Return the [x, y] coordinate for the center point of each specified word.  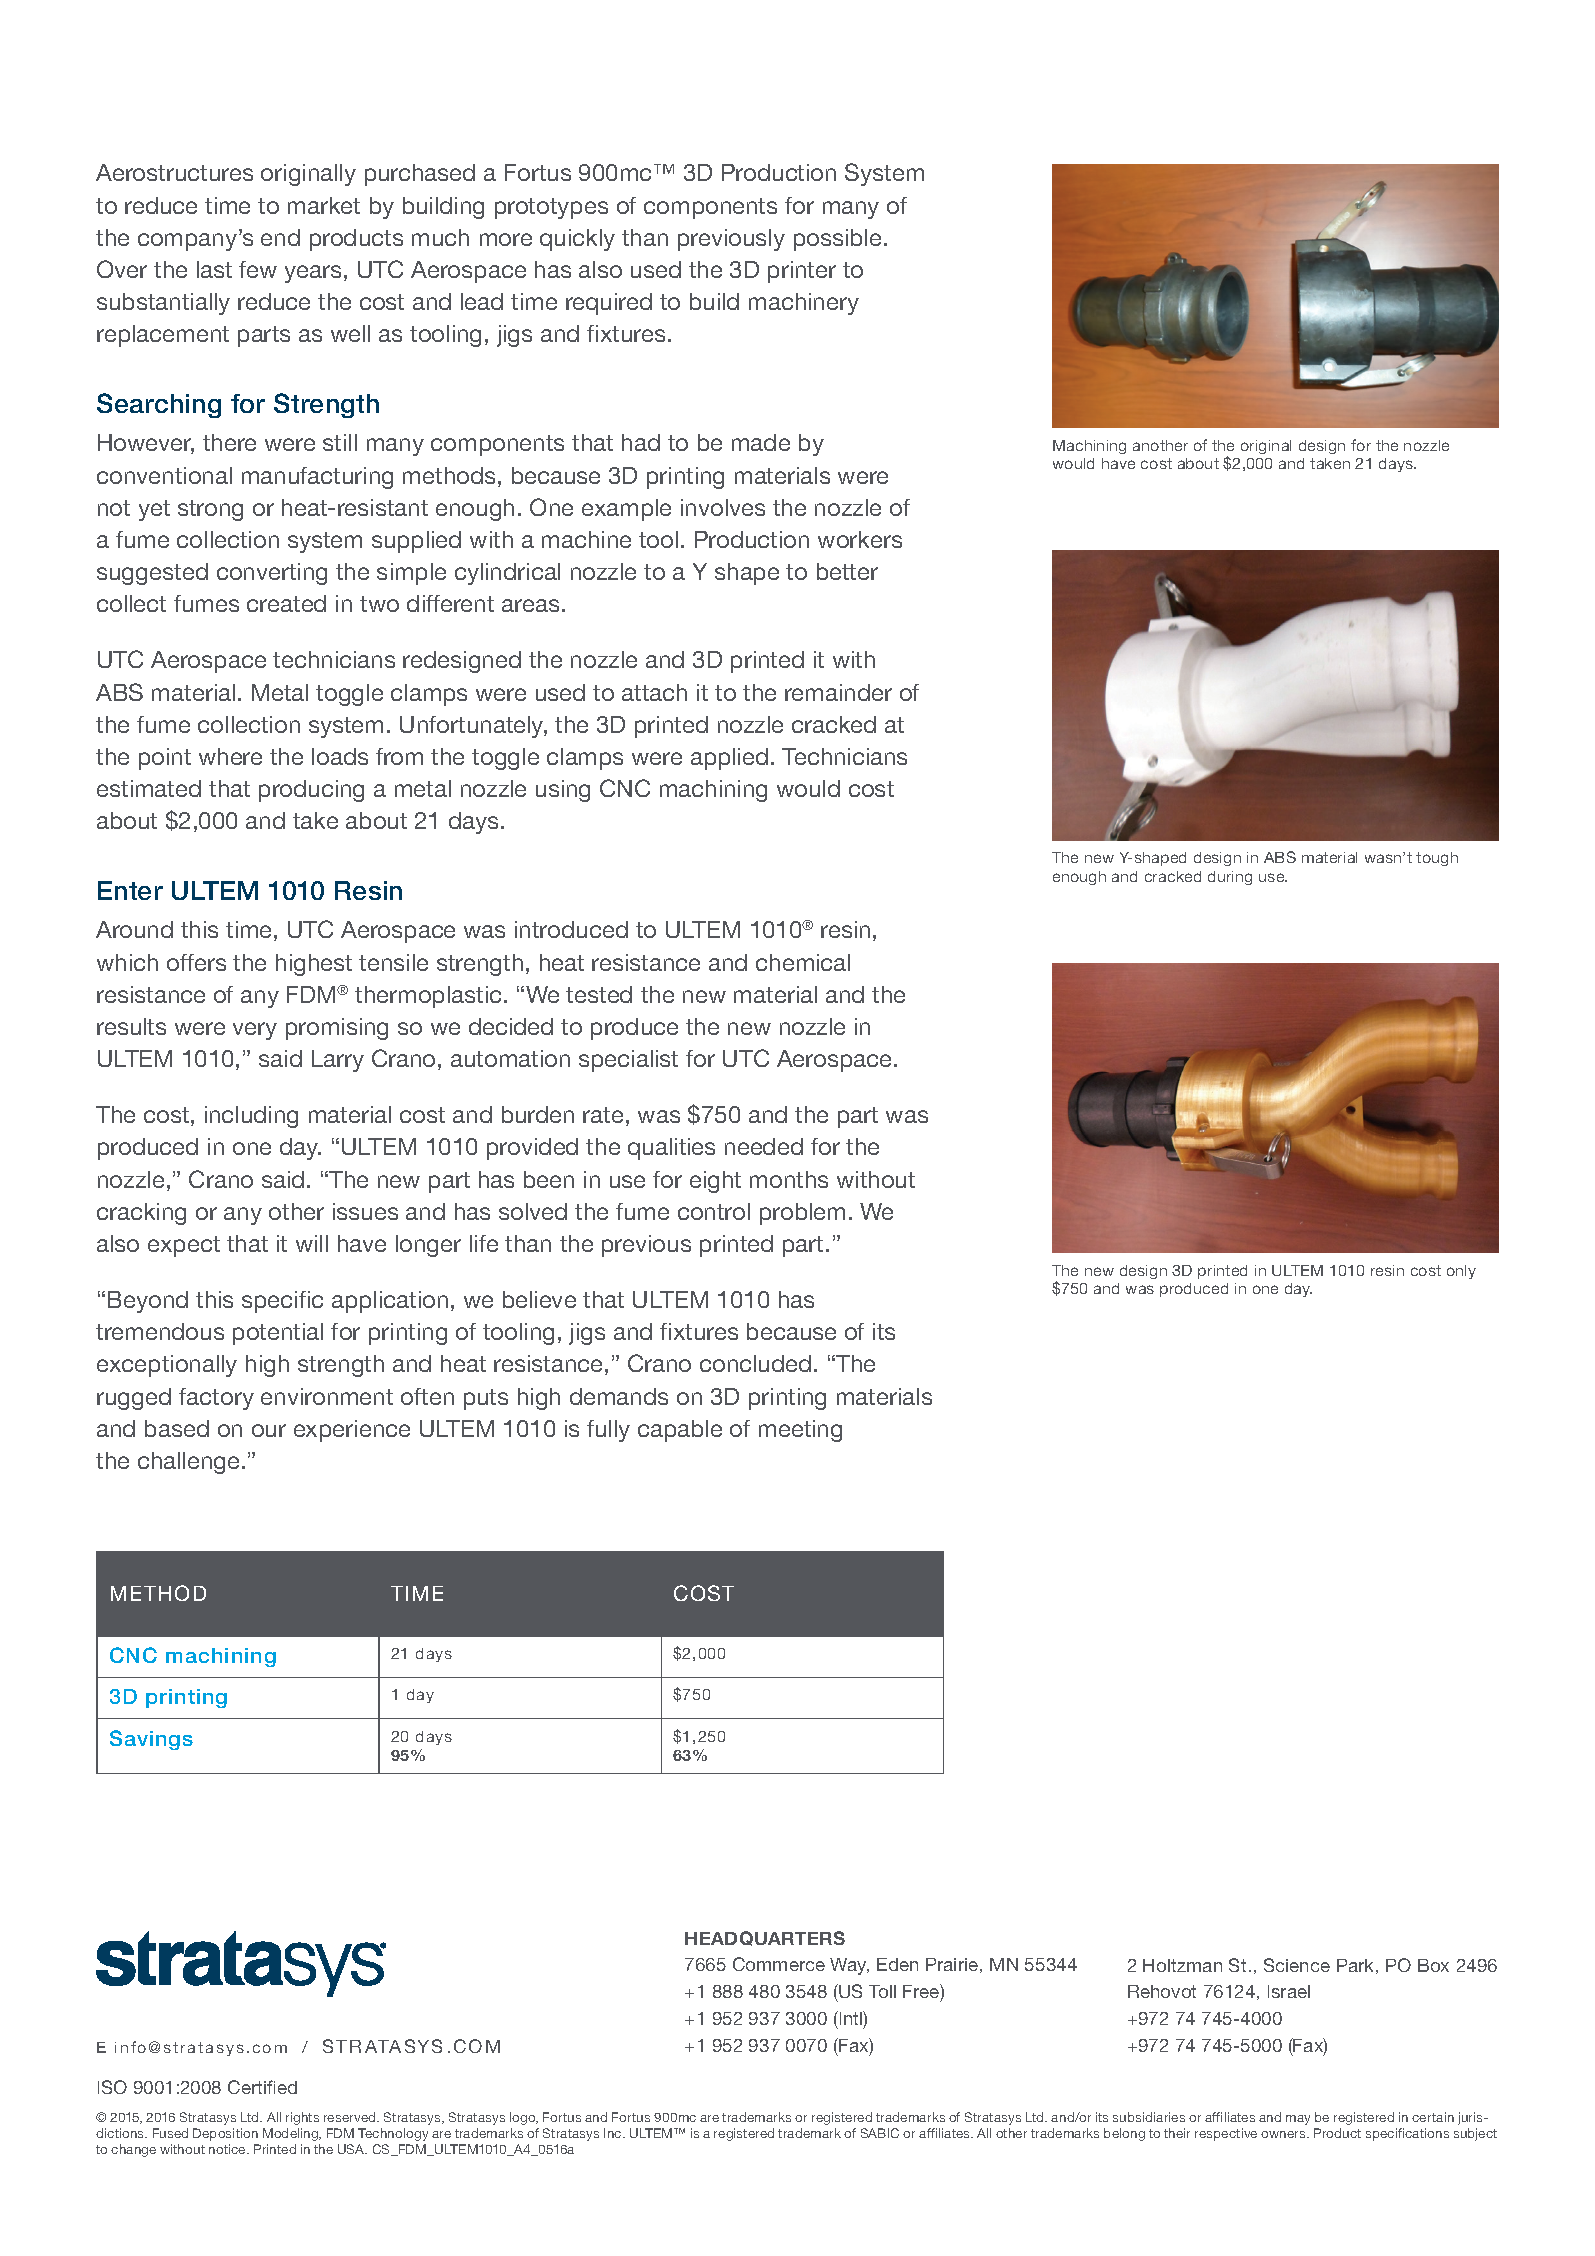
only [1461, 1272]
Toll [882, 1991]
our [269, 1430]
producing [311, 791]
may [1298, 2120]
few [258, 269]
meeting [800, 1431]
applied [729, 759]
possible [837, 240]
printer [802, 272]
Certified [262, 2087]
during [1230, 878]
